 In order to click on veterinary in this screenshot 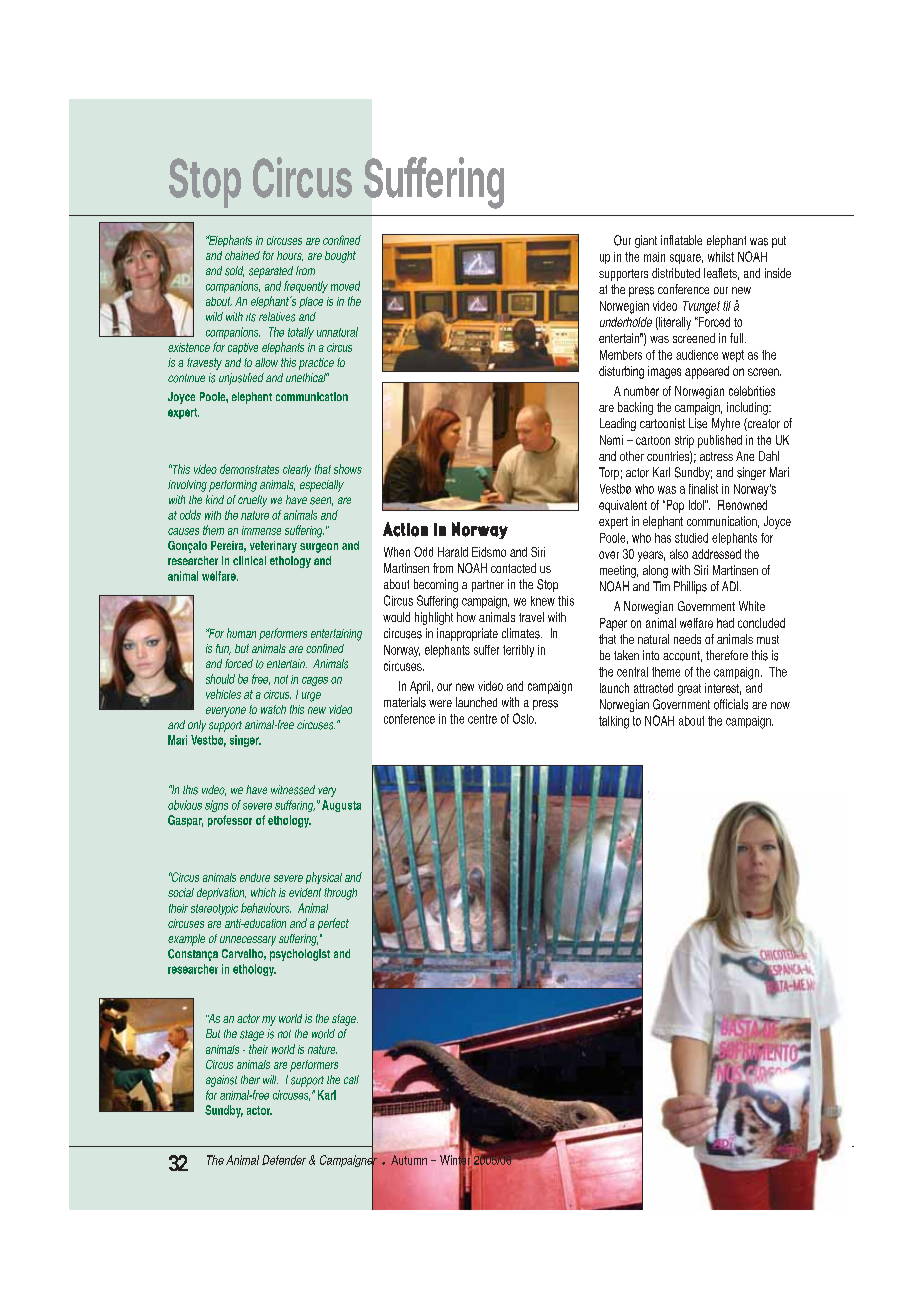, I will do `click(273, 547)`.
